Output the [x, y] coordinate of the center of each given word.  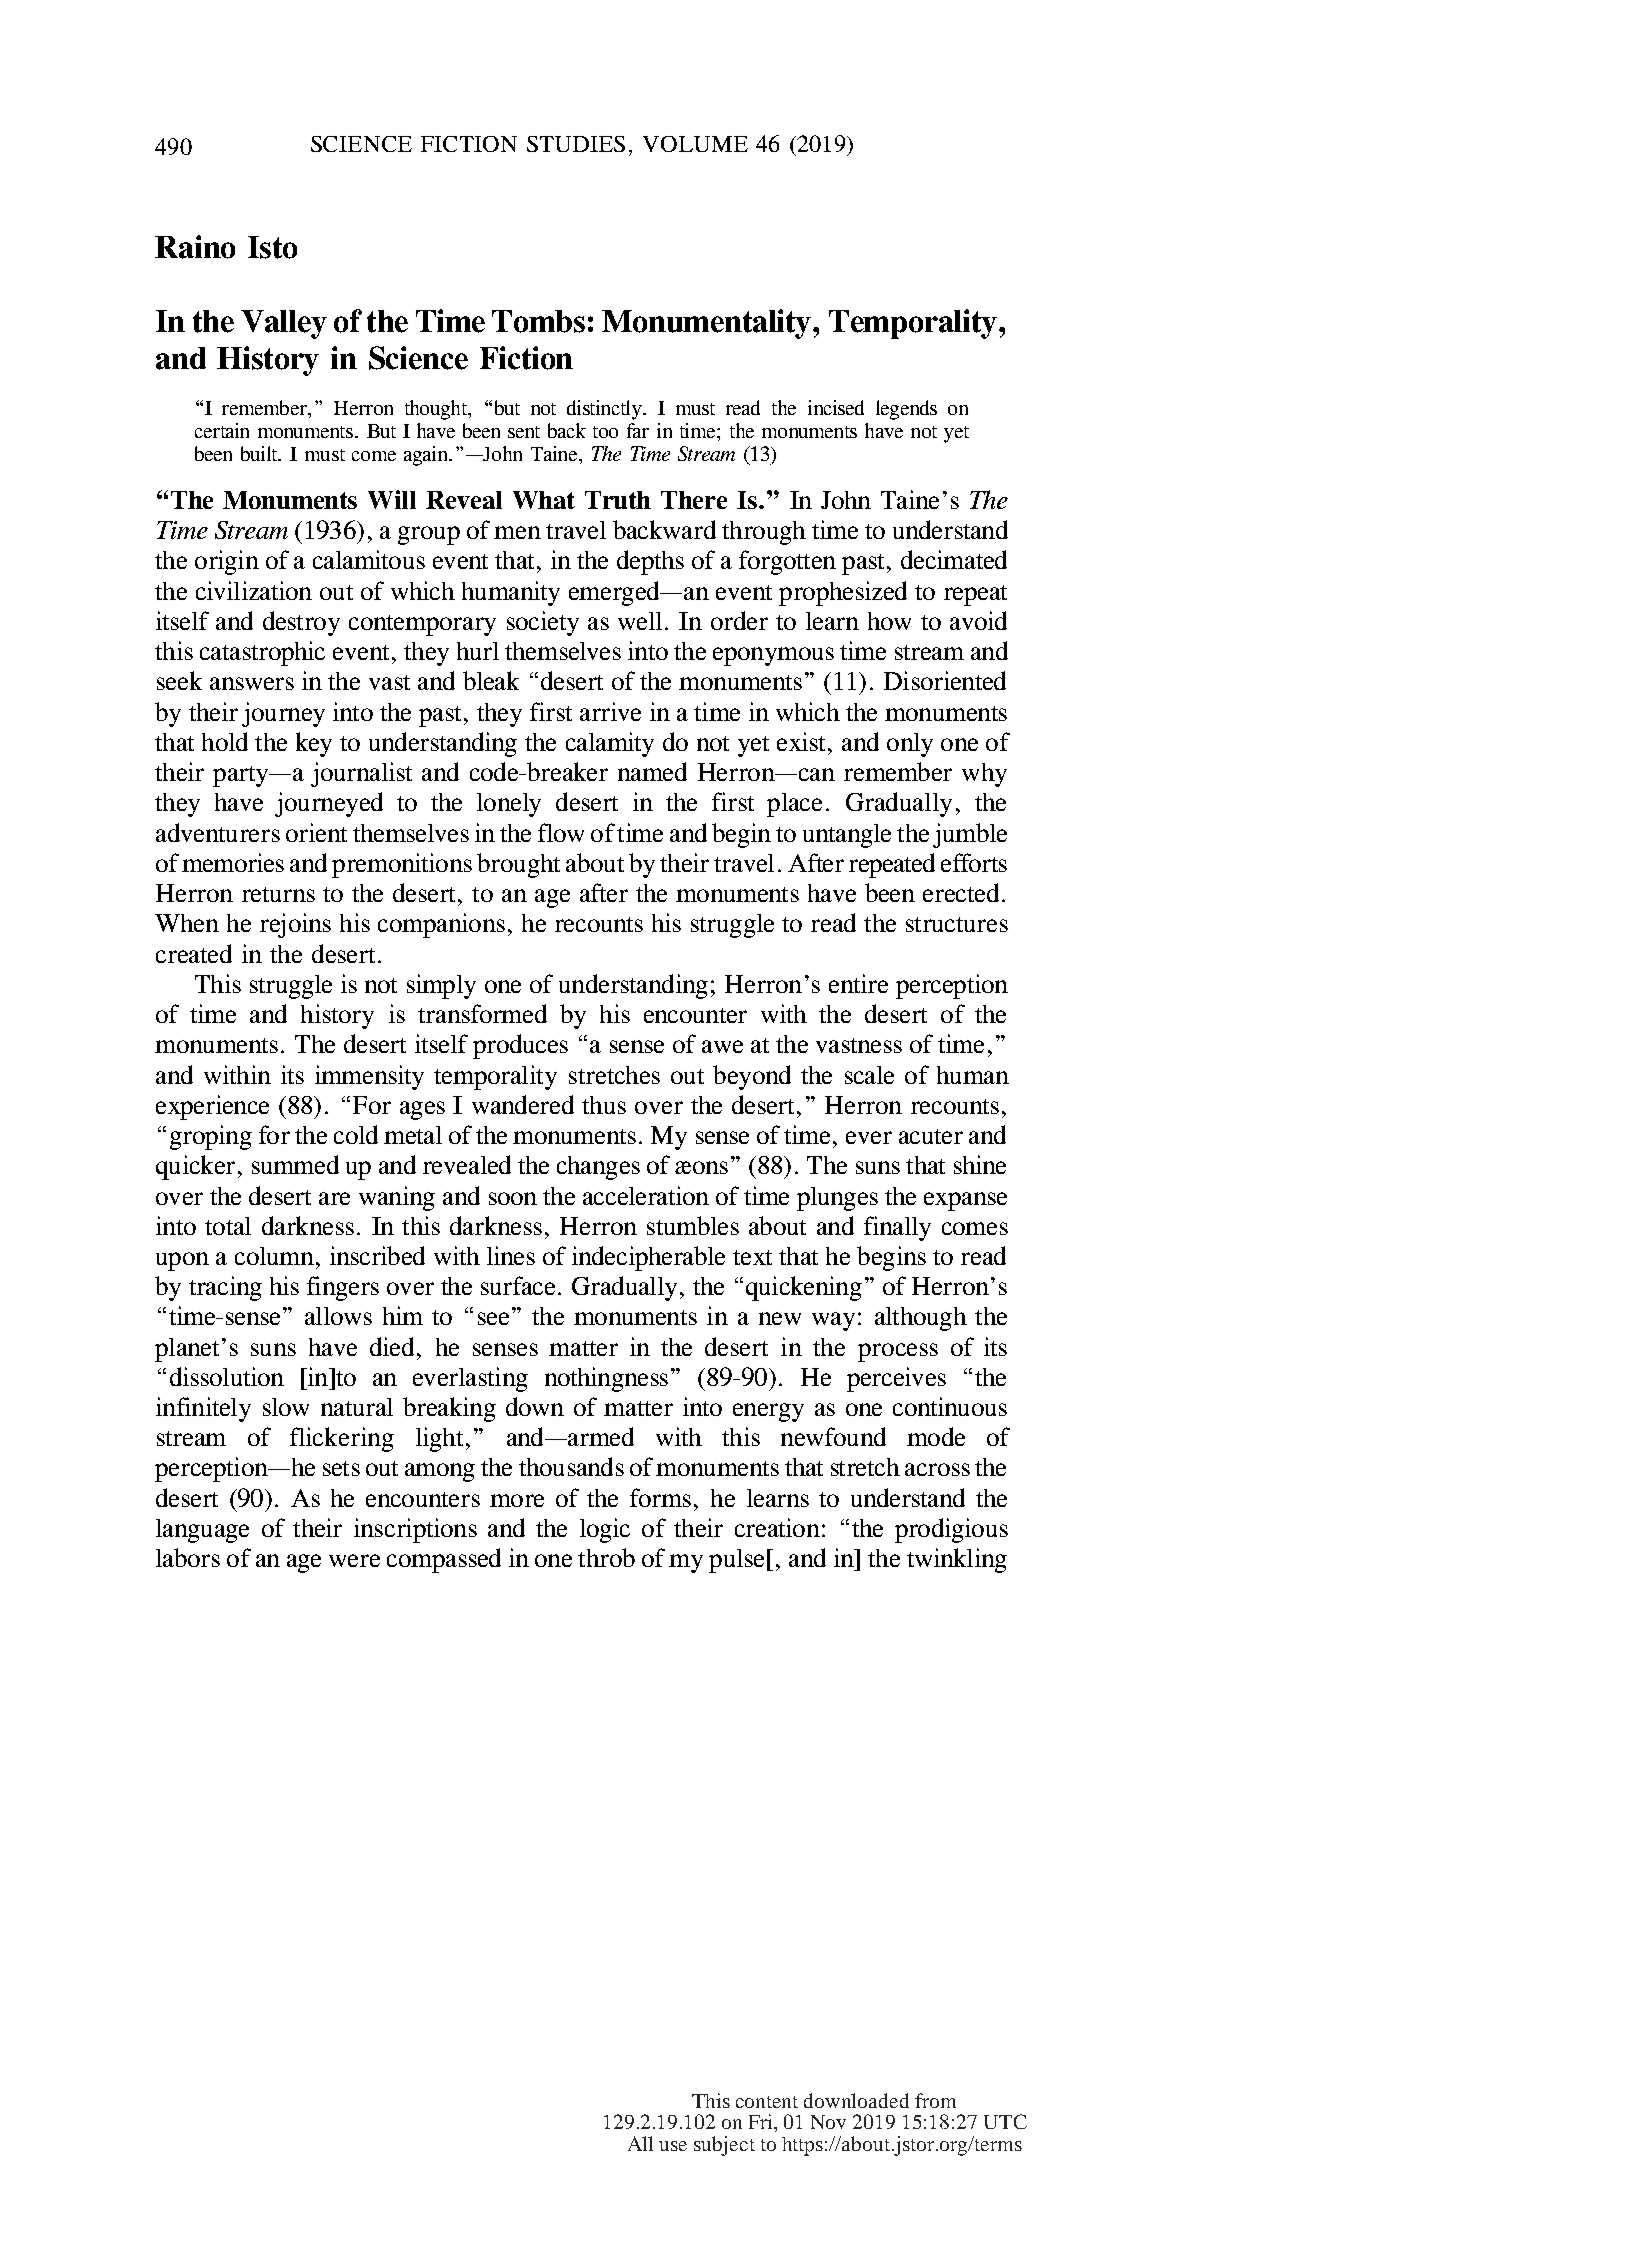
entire [858, 983]
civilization [254, 590]
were [354, 1560]
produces [520, 1046]
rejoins [295, 925]
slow [286, 1407]
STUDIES [576, 144]
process [898, 1352]
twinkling [957, 1560]
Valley [284, 324]
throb [606, 1557]
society [543, 623]
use [673, 2146]
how [889, 621]
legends [906, 410]
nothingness [606, 1379]
